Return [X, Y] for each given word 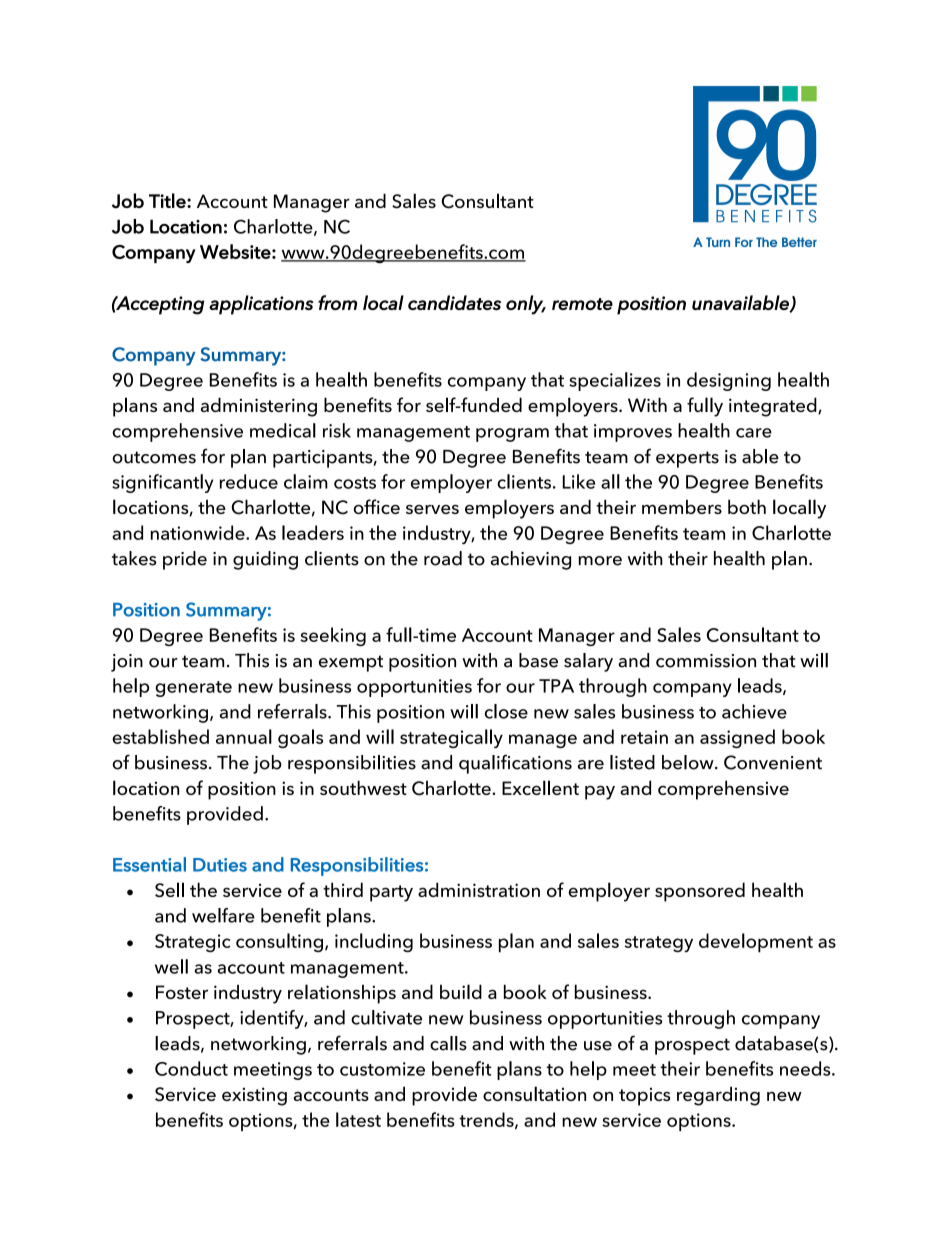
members [682, 506]
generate [193, 689]
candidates [454, 302]
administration [479, 889]
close [506, 711]
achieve [754, 711]
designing [729, 381]
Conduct [191, 1068]
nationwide [199, 532]
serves [432, 509]
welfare [223, 915]
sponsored [700, 892]
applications [261, 305]
